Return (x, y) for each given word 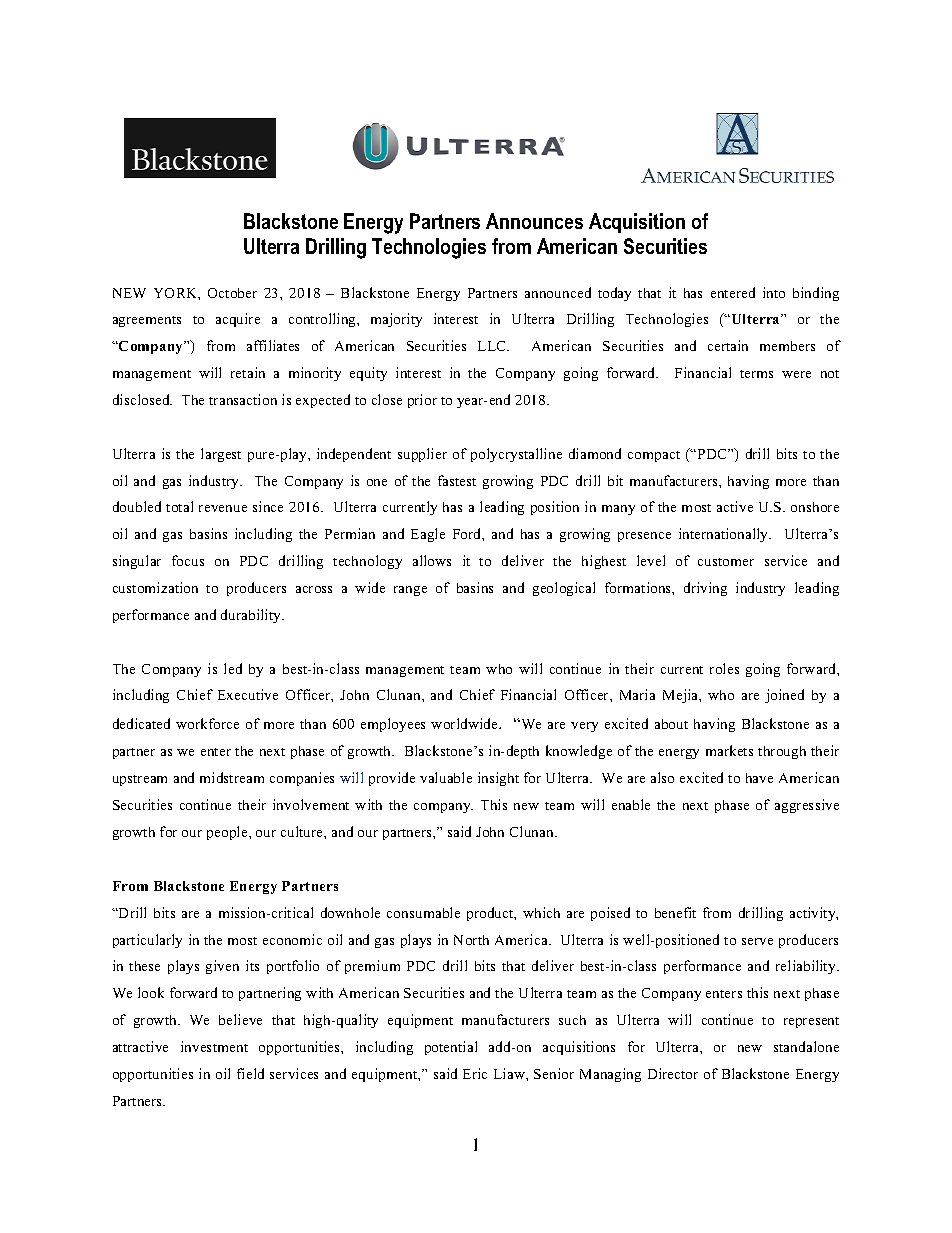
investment (214, 1046)
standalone (806, 1046)
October (232, 293)
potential (451, 1048)
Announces (534, 221)
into (774, 292)
